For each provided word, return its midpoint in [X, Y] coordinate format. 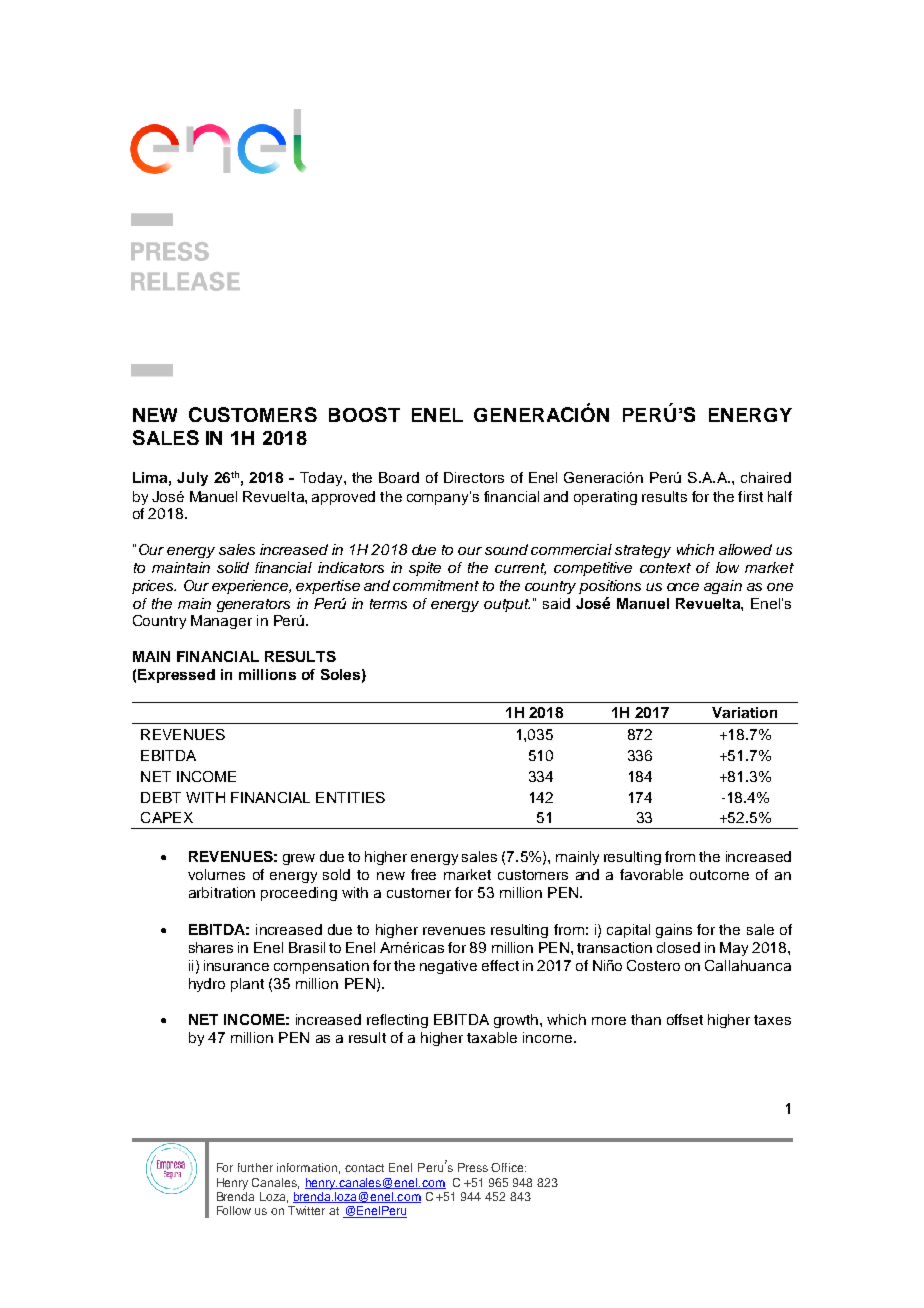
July [192, 479]
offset [685, 1019]
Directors [474, 477]
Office [508, 1167]
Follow [234, 1210]
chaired [766, 477]
